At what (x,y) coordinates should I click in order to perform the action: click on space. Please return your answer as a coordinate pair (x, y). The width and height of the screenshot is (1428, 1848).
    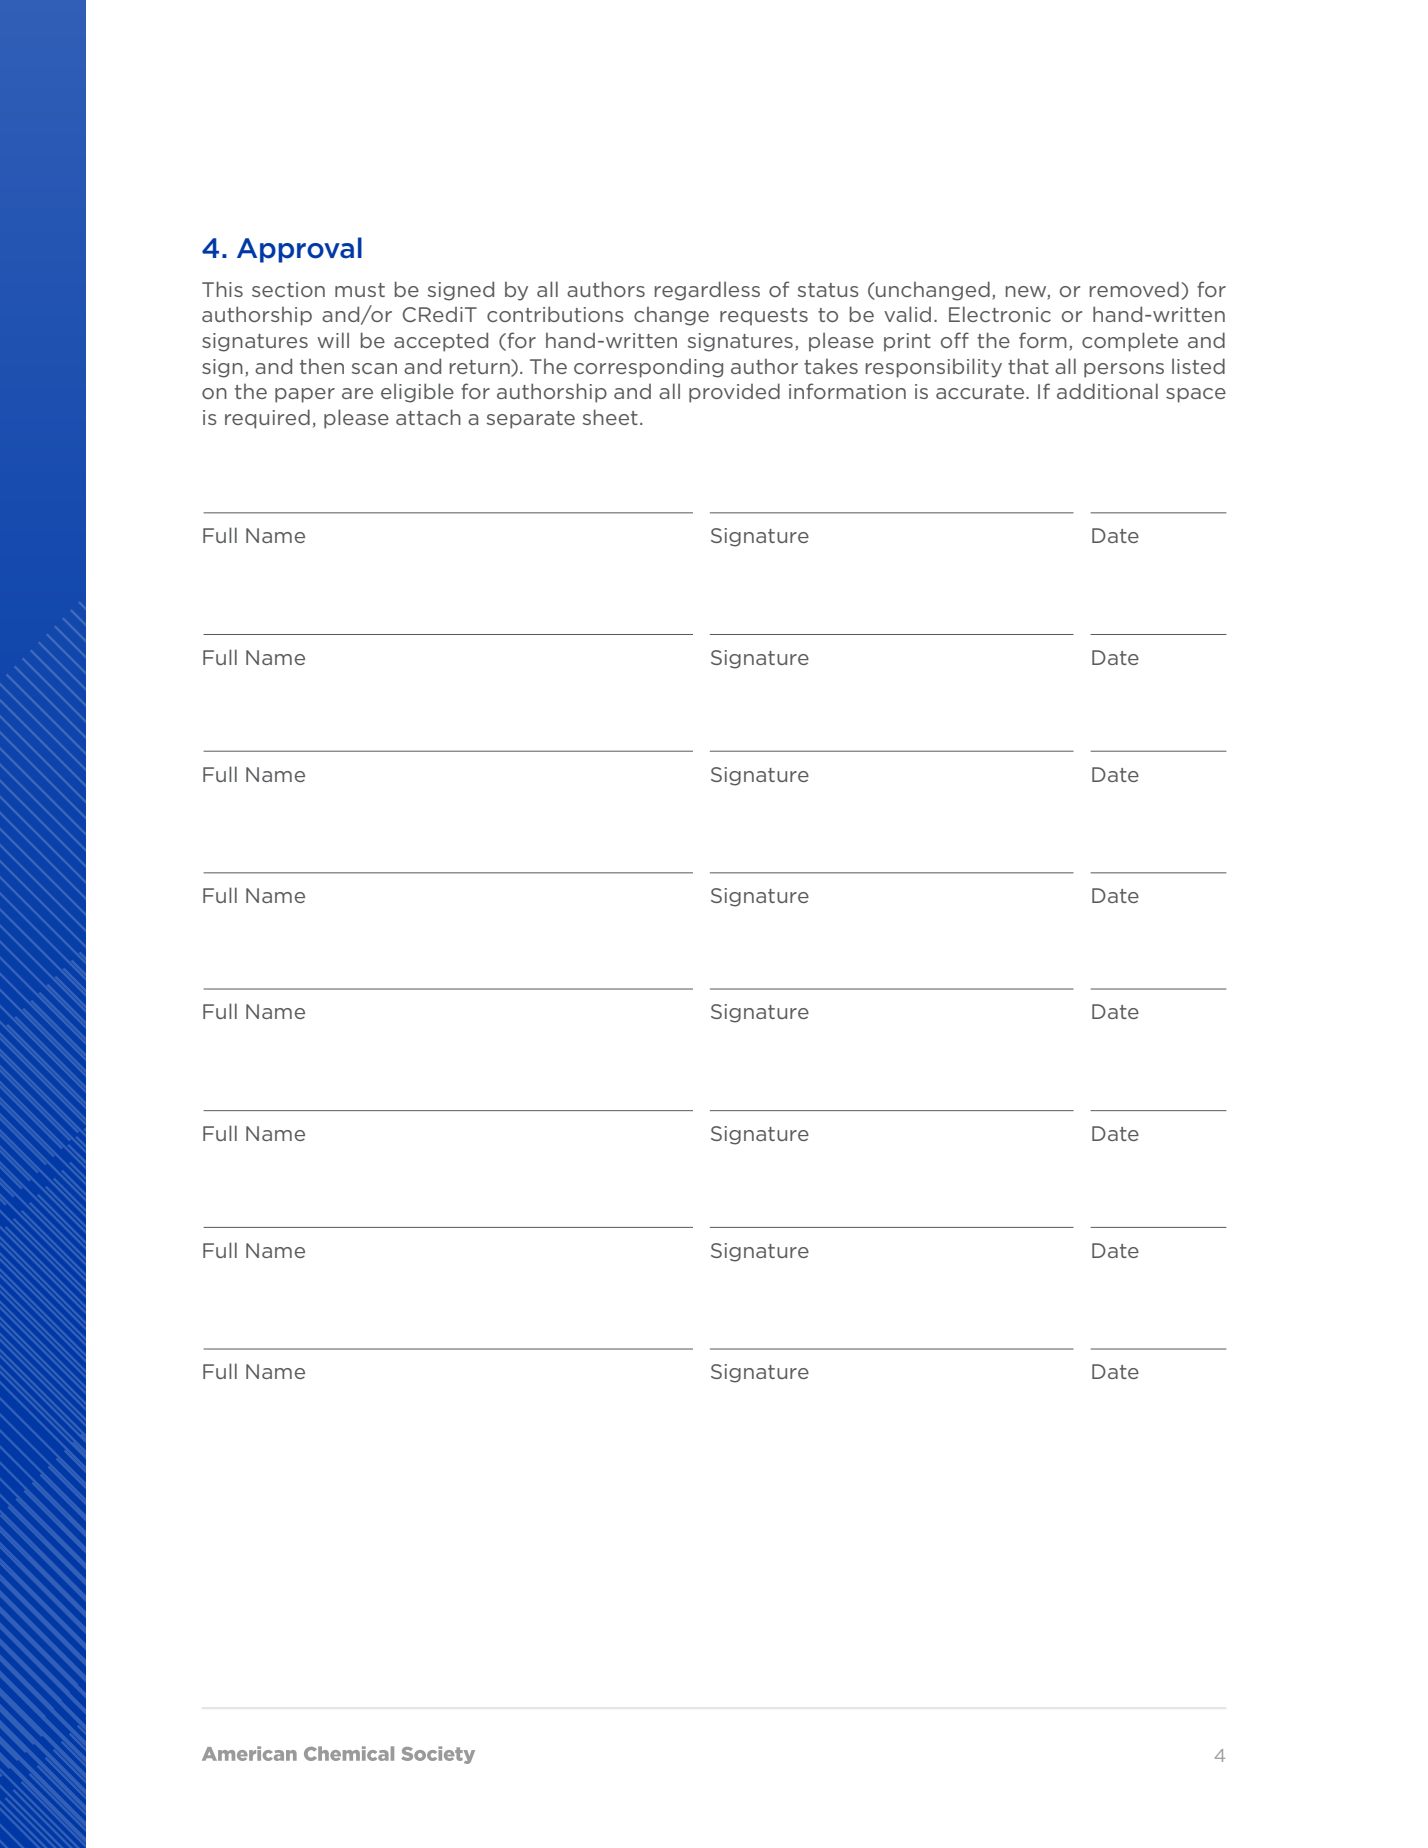
    Looking at the image, I should click on (1196, 395).
